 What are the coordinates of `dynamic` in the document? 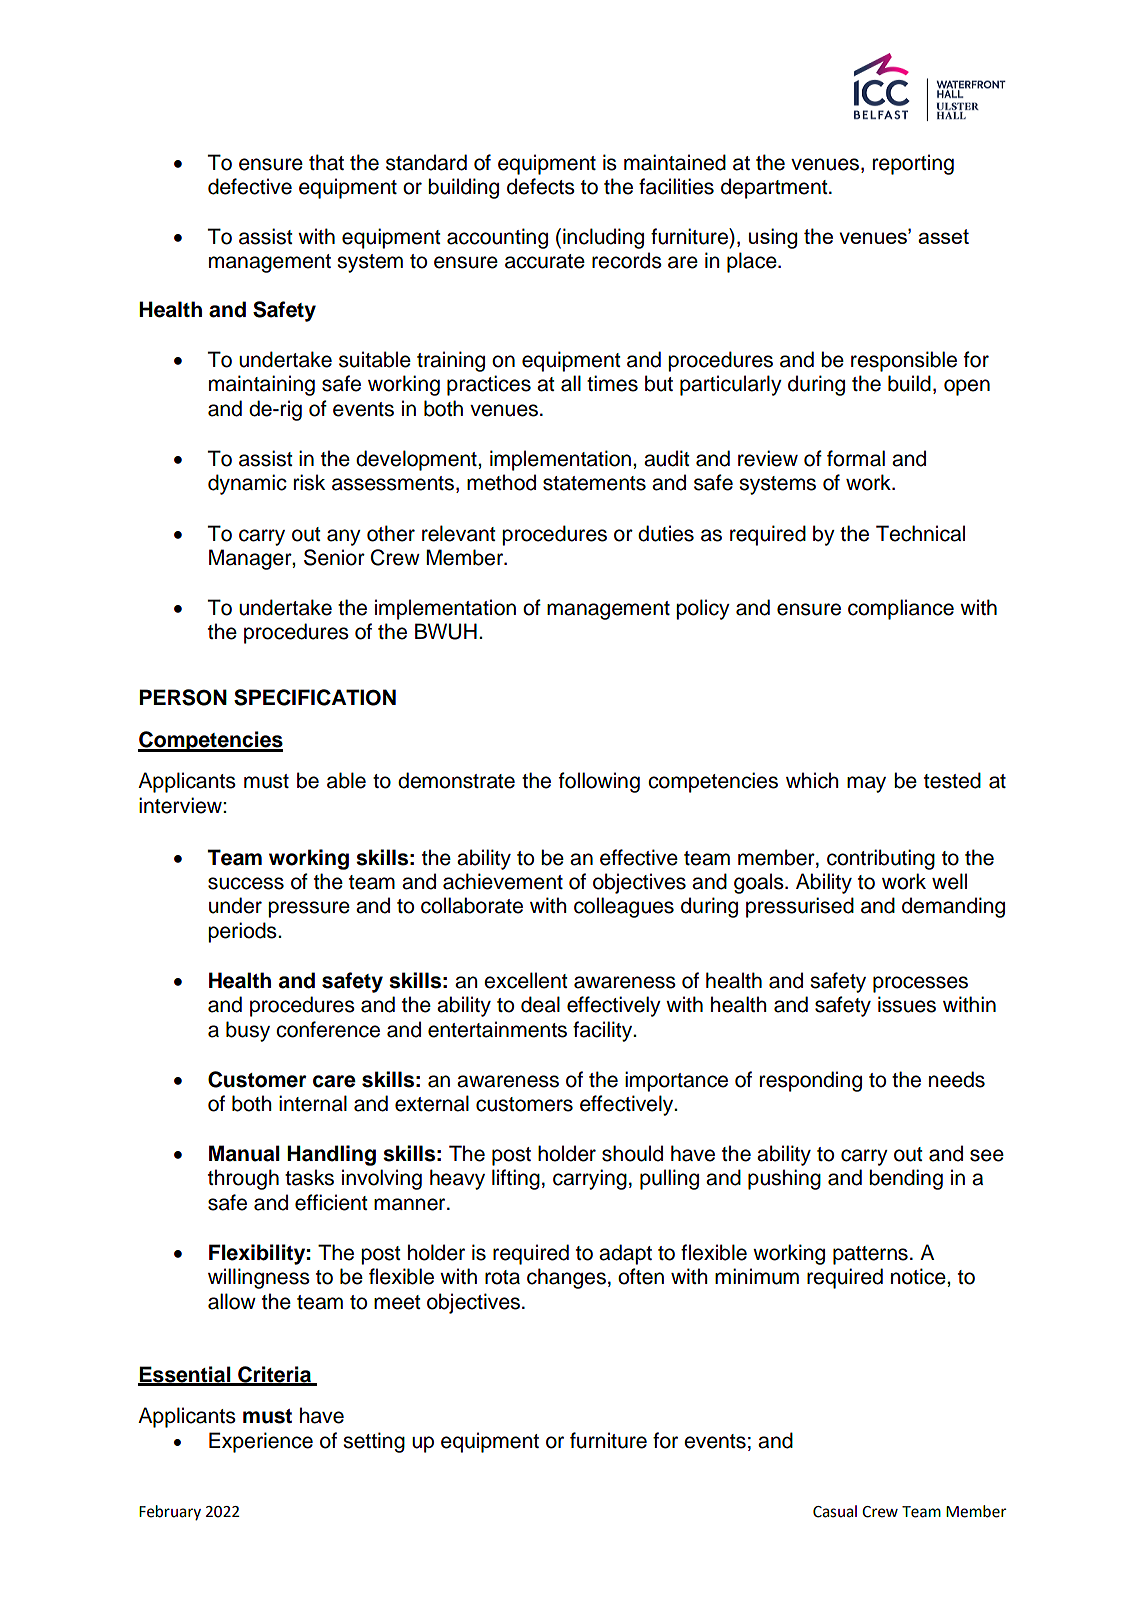 It's located at (247, 484).
